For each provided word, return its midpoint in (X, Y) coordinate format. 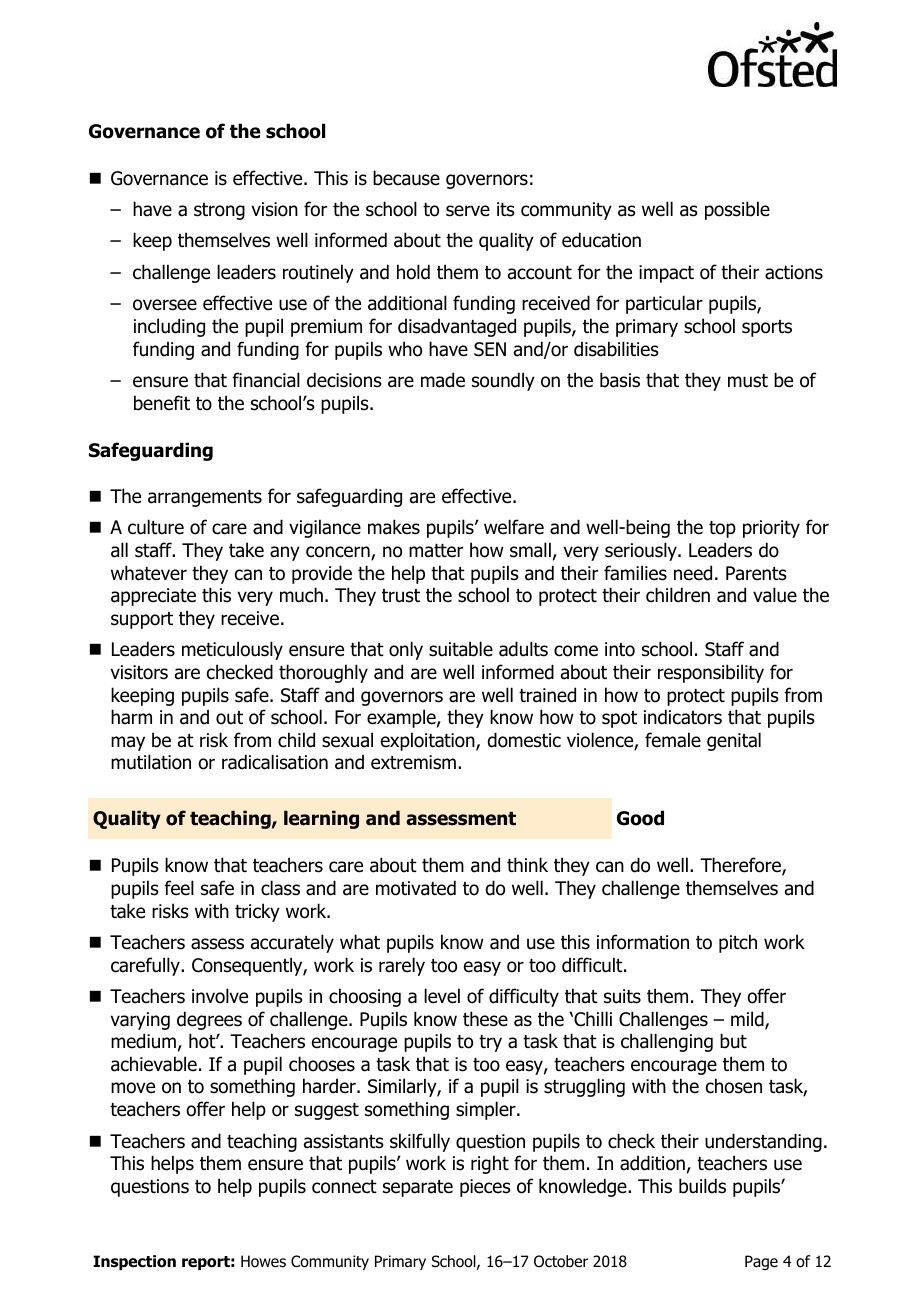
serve (468, 211)
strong (219, 211)
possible (737, 210)
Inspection (134, 1262)
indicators (683, 717)
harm (131, 717)
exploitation (429, 741)
